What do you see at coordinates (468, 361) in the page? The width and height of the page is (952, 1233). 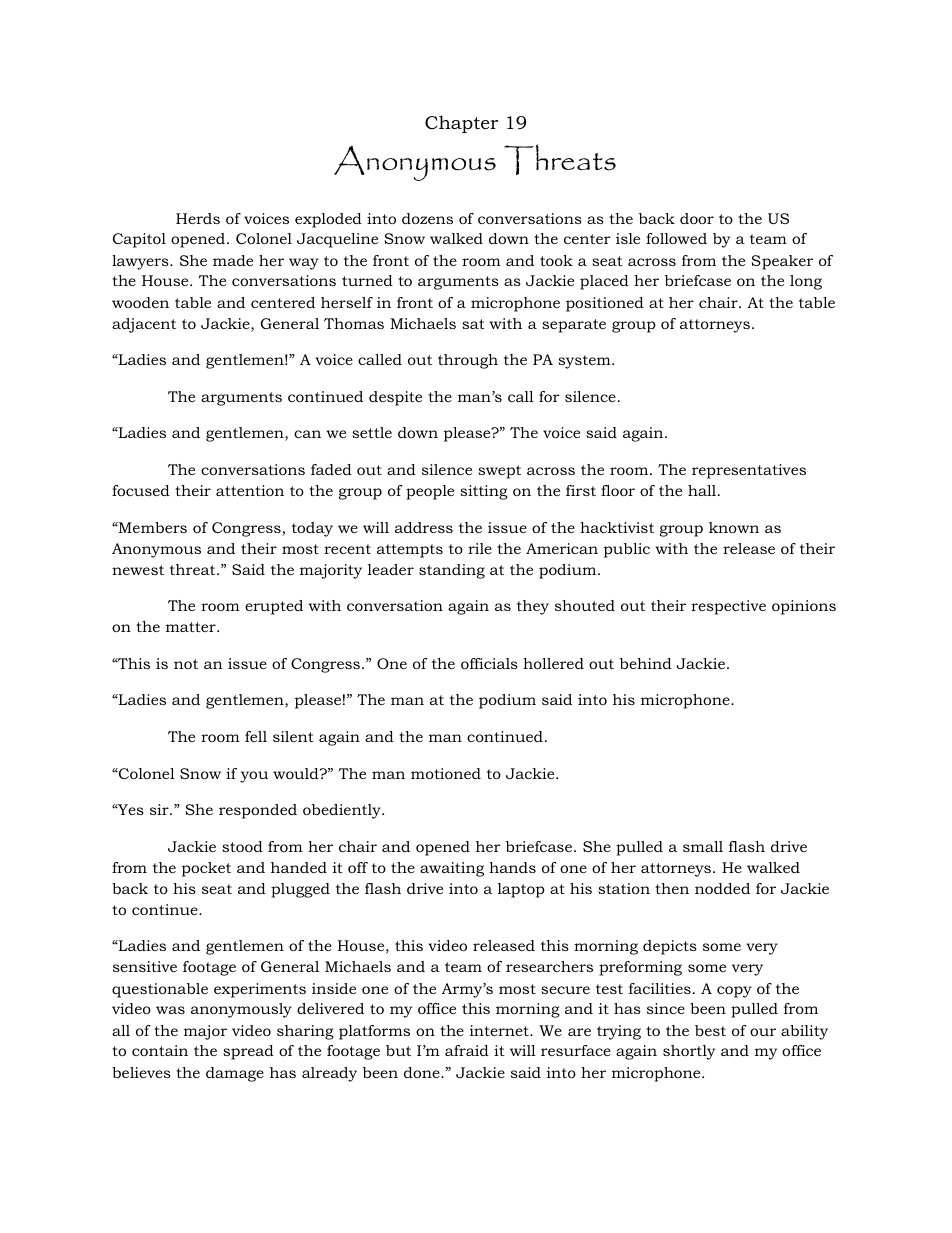 I see `through` at bounding box center [468, 361].
